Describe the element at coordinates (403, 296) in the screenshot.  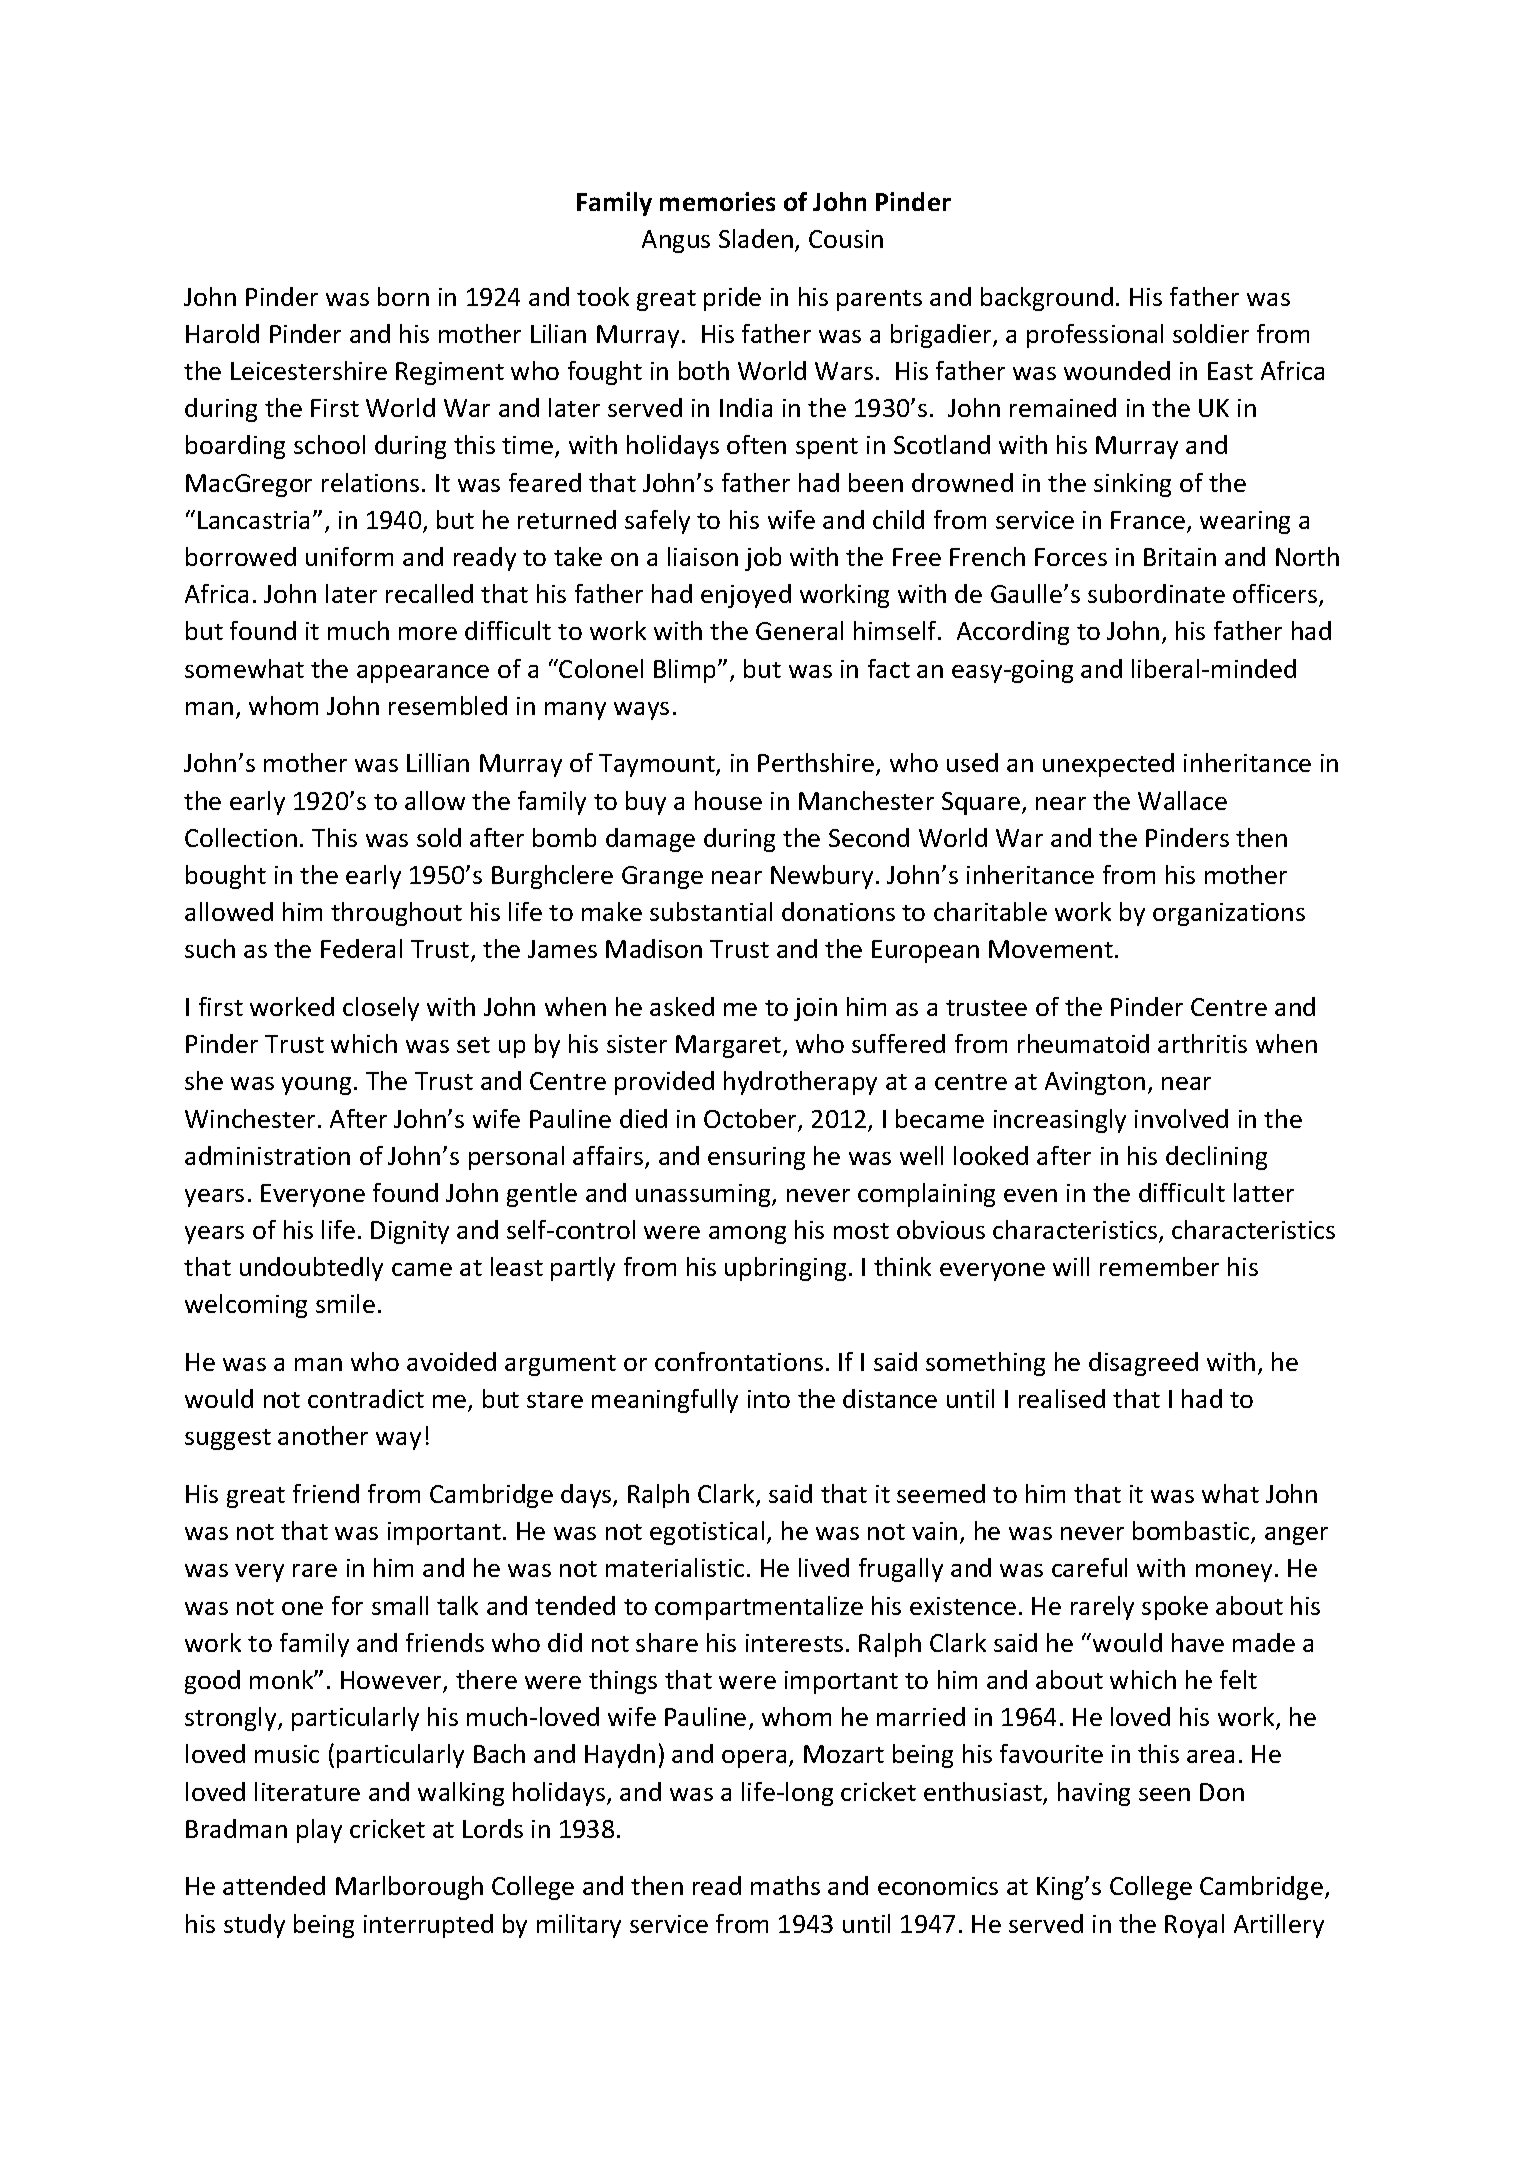
I see `born` at that location.
